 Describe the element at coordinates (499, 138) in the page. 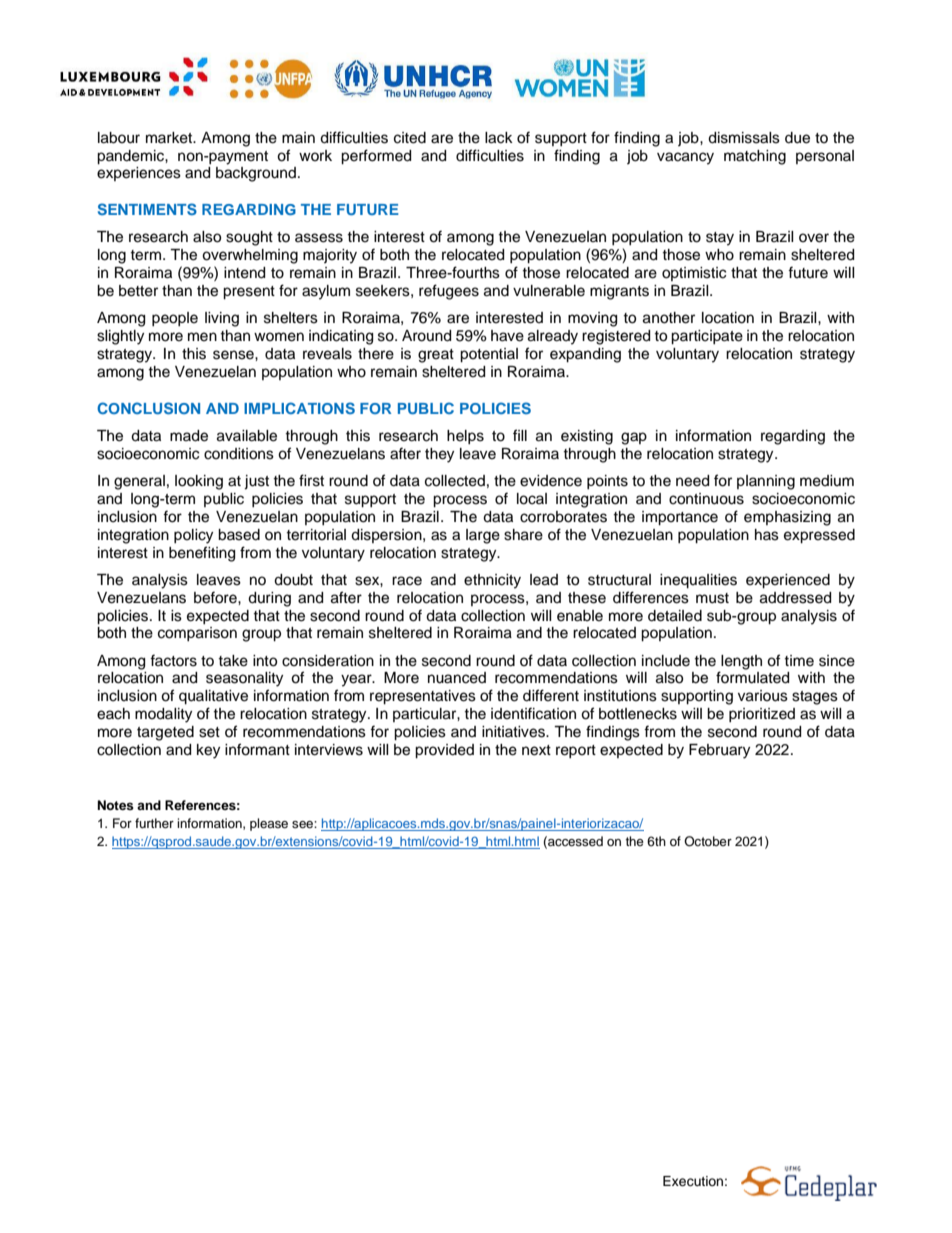

I see `lack` at that location.
